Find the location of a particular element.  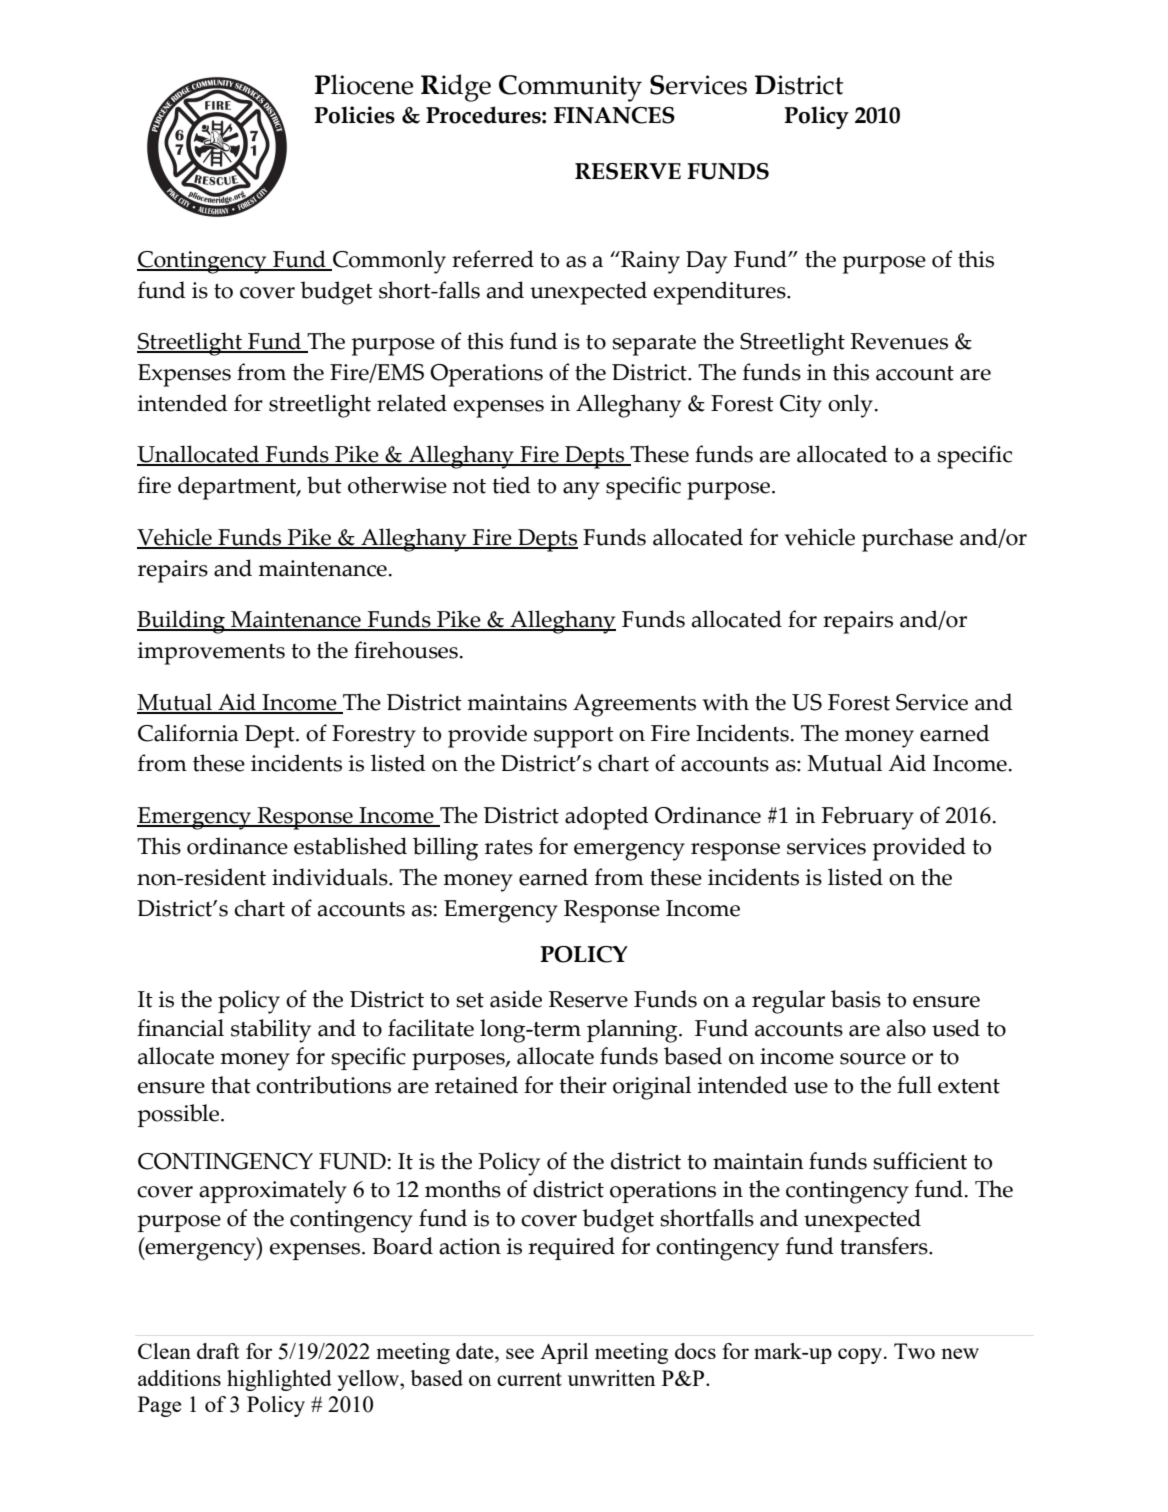

separate is located at coordinates (654, 345).
